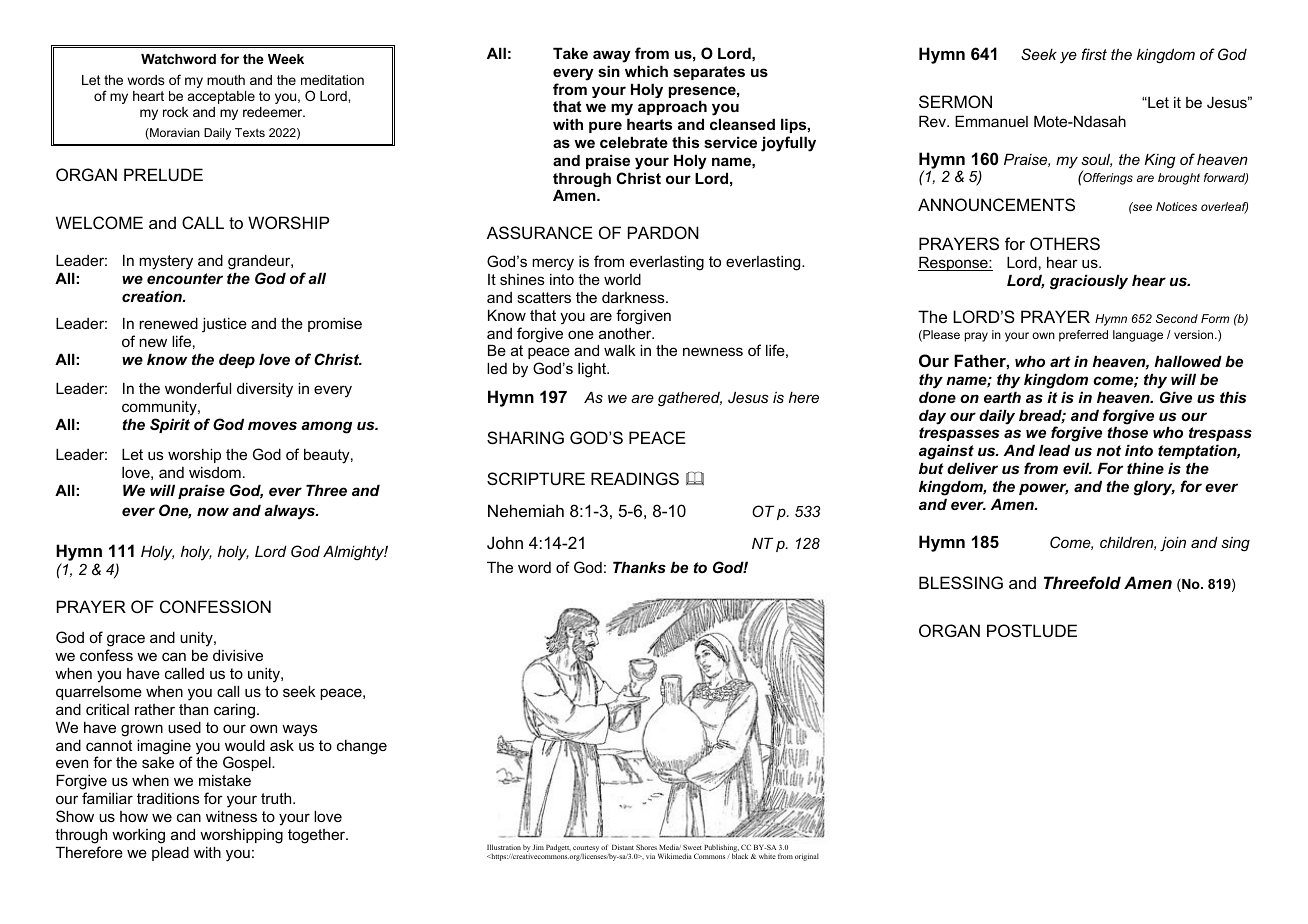 The height and width of the document is (924, 1308). I want to click on Shores, so click(646, 847).
